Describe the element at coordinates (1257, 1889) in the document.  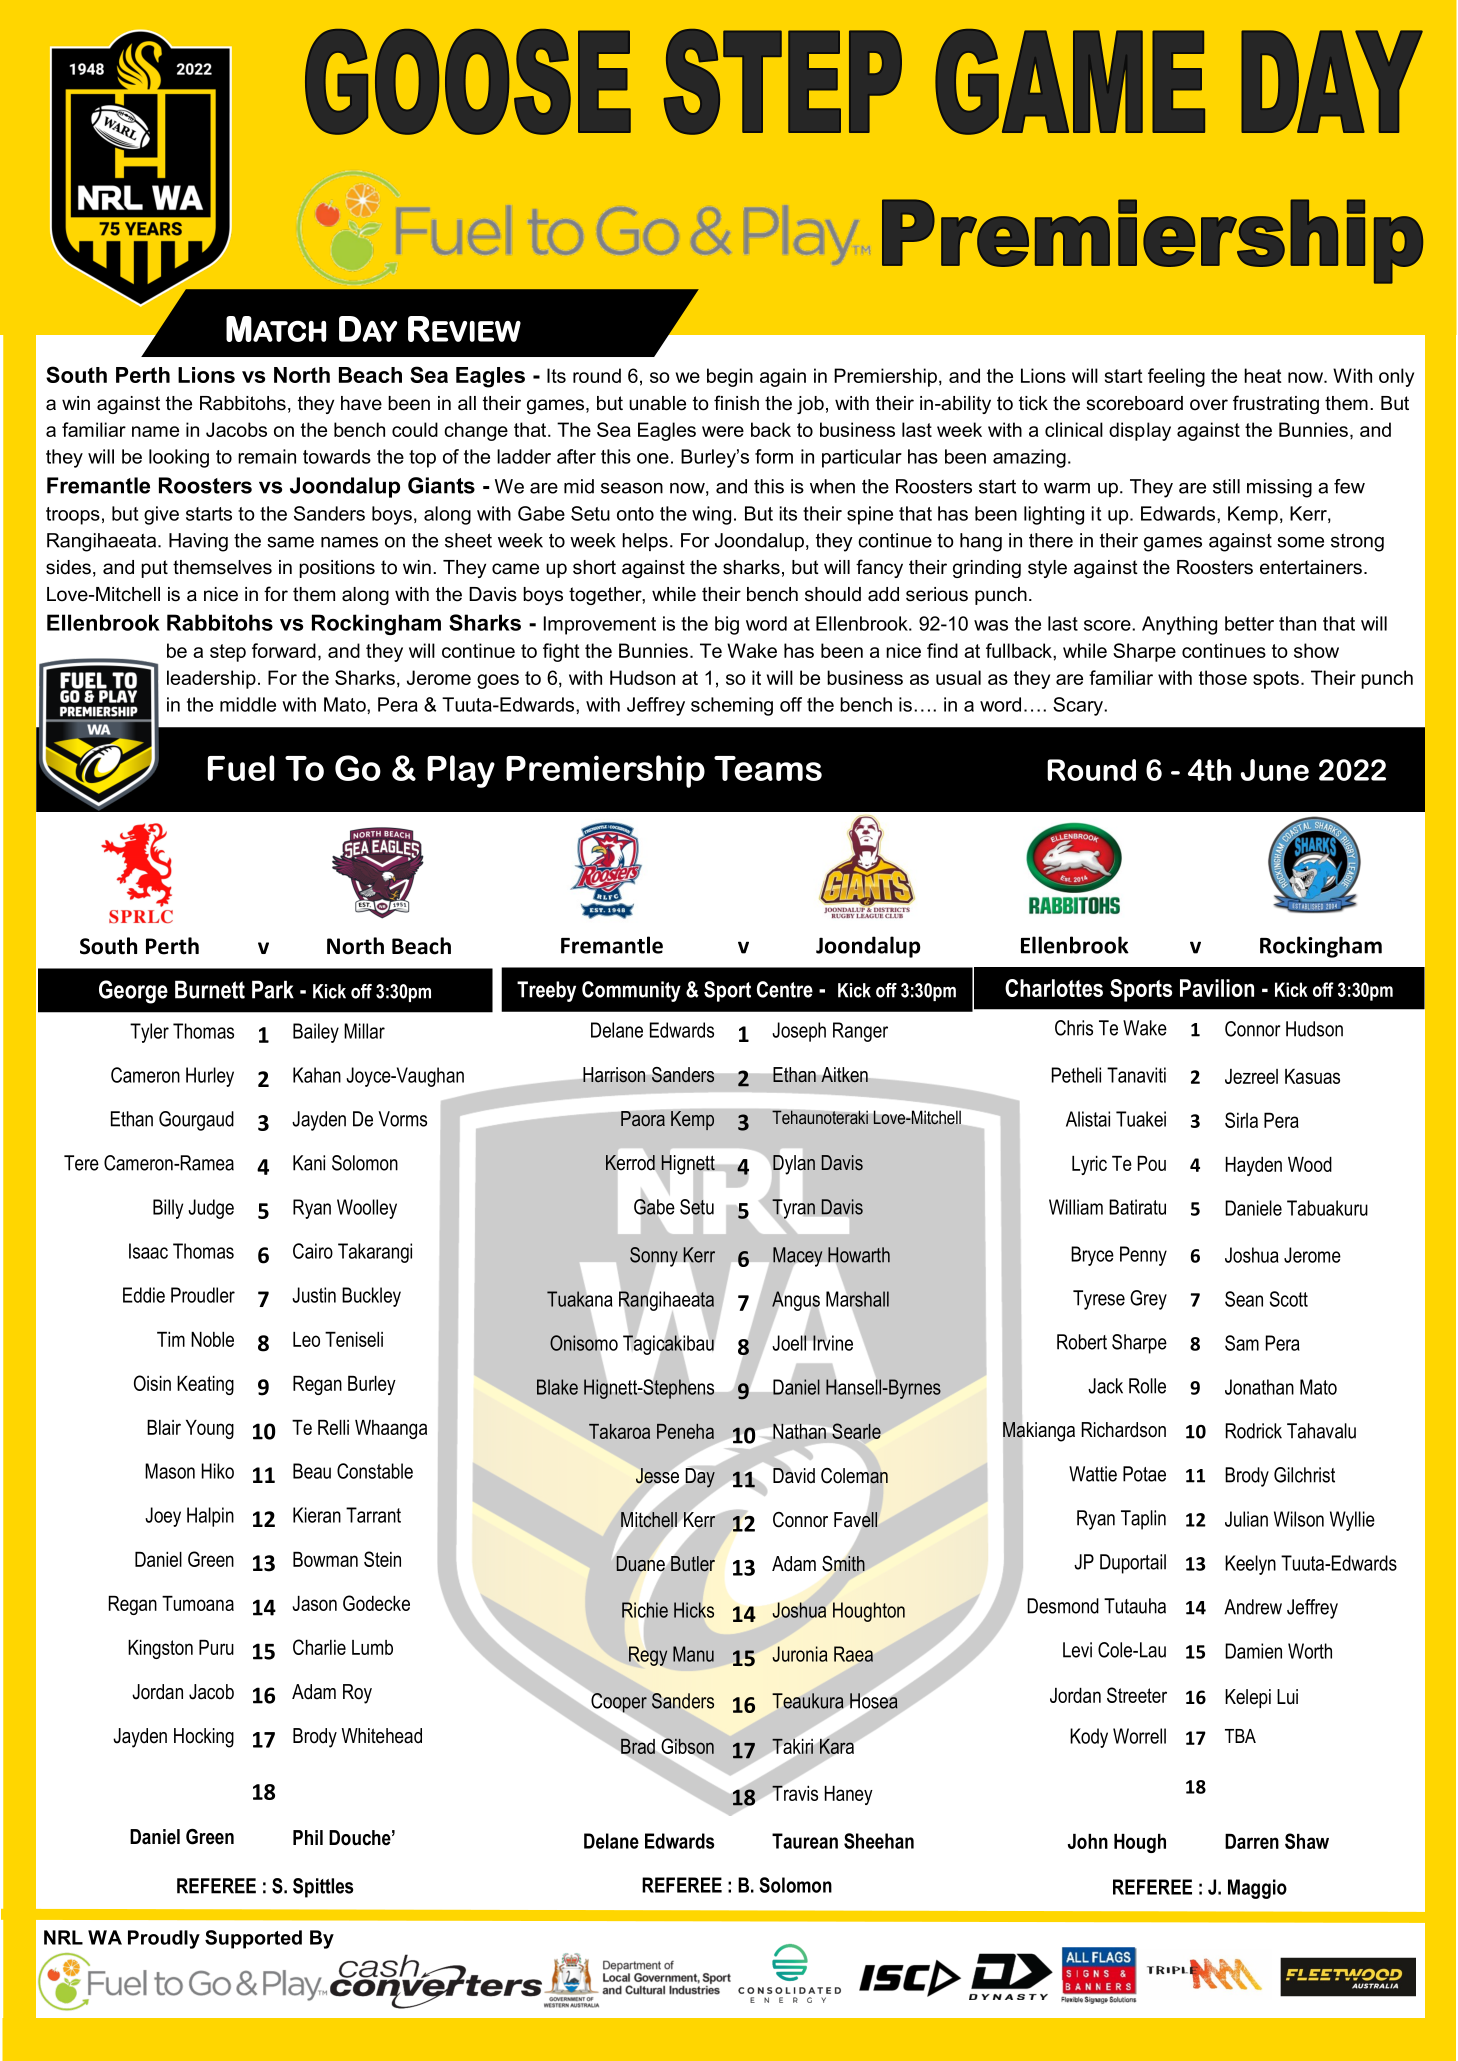
I see `Maggio` at that location.
